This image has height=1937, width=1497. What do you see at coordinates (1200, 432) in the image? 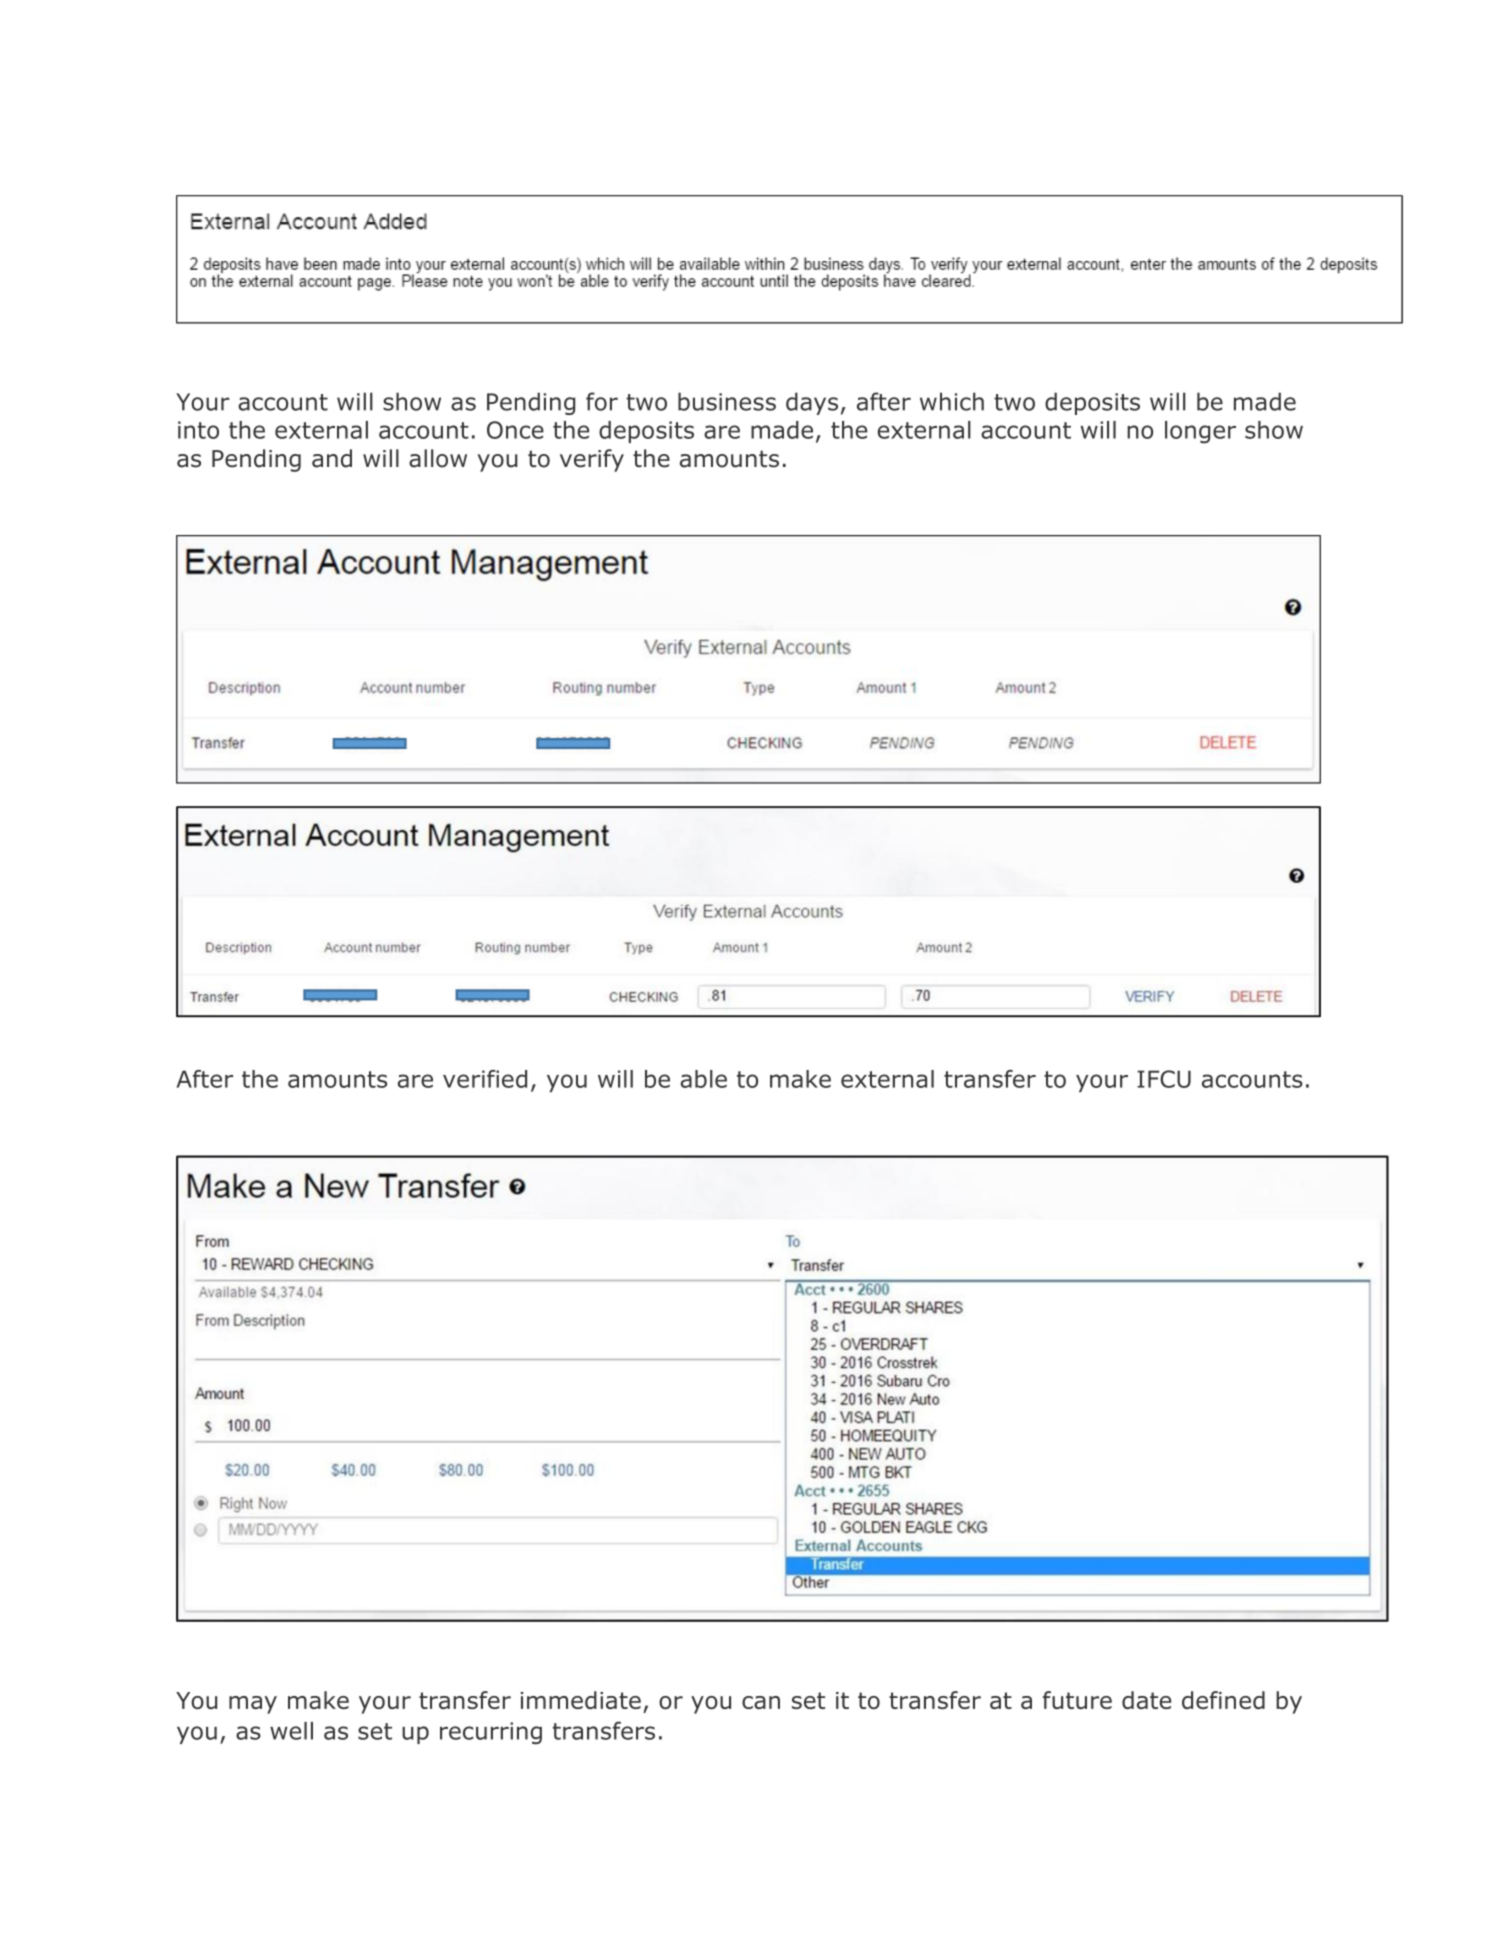
I see `longer` at bounding box center [1200, 432].
